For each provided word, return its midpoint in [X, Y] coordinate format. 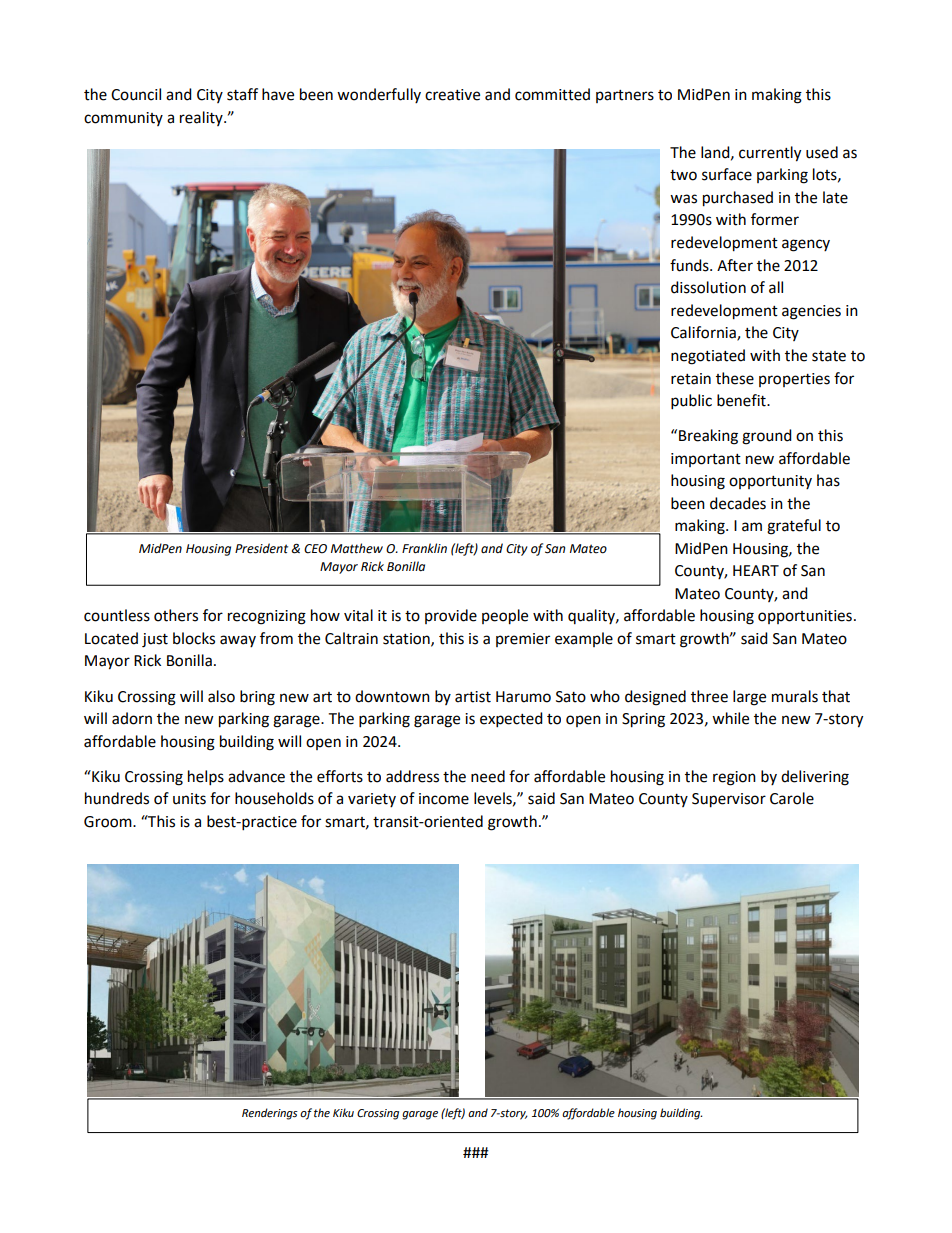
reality [202, 118]
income [444, 799]
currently [770, 154]
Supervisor [729, 800]
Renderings [270, 1114]
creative [452, 95]
